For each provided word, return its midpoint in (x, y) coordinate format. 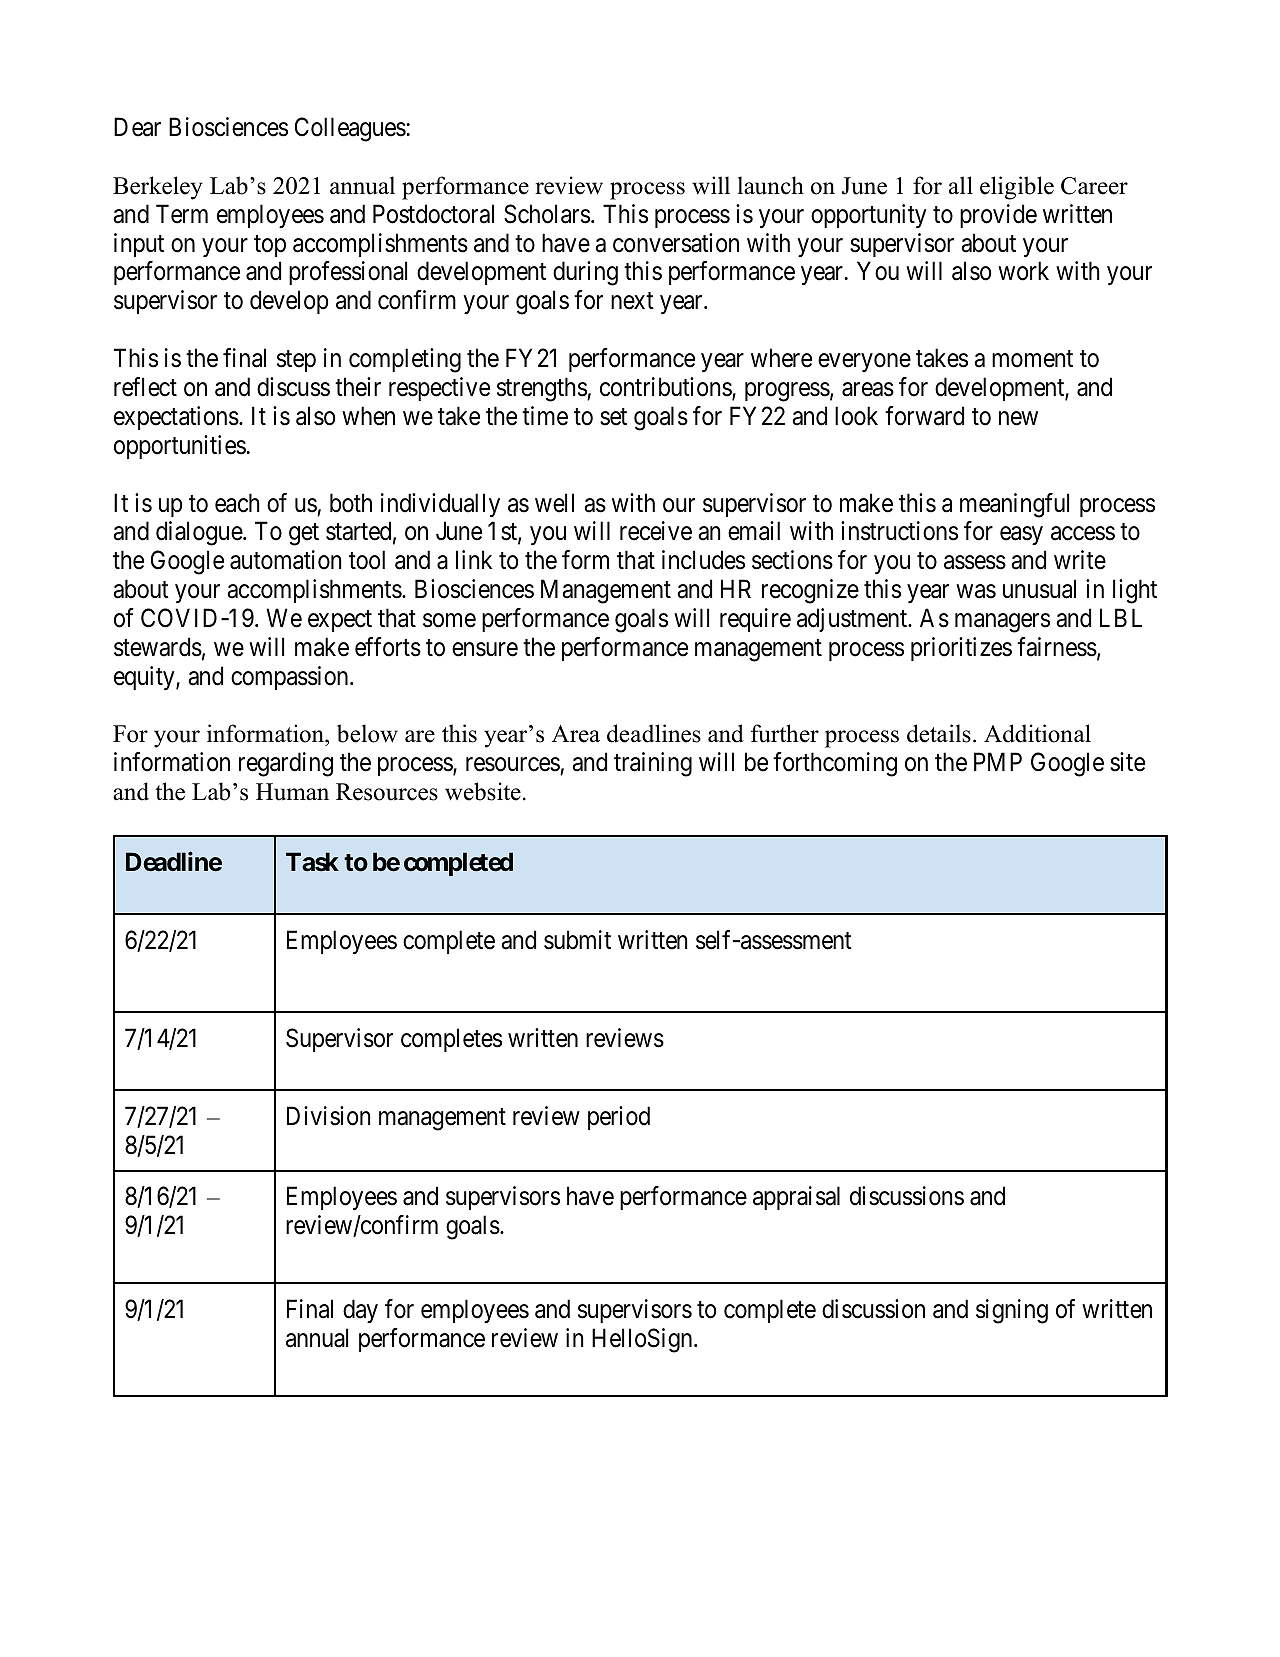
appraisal (796, 1198)
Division (329, 1116)
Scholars (547, 214)
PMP (998, 762)
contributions (666, 388)
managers (1002, 623)
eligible (1017, 188)
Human (292, 792)
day (360, 1311)
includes (703, 560)
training (653, 764)
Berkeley (158, 188)
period (619, 1118)
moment (1032, 359)
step (296, 361)
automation (286, 560)
